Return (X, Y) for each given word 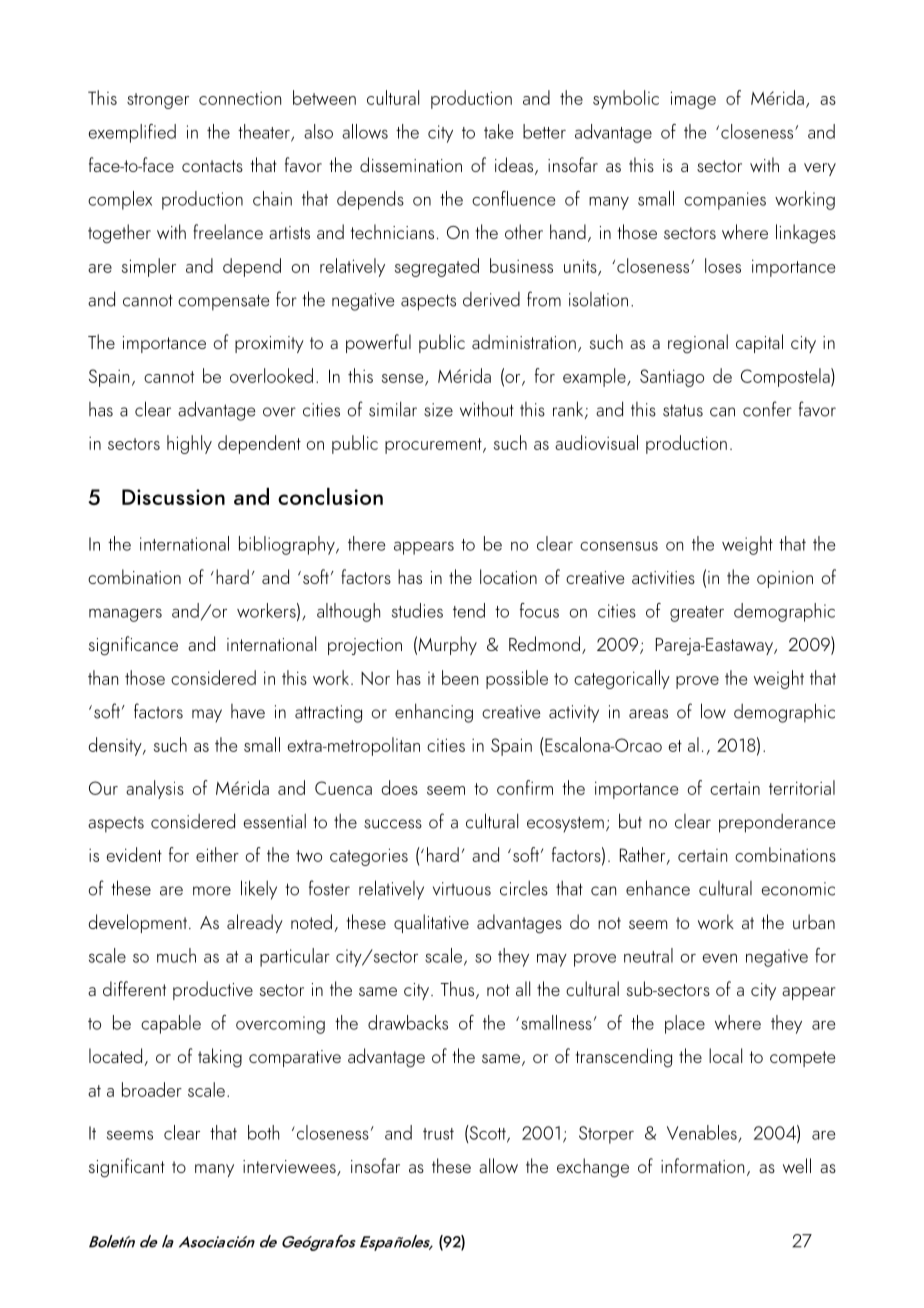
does (399, 787)
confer (767, 409)
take (498, 131)
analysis (155, 789)
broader (152, 1089)
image (693, 100)
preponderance (777, 823)
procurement (434, 446)
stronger (158, 101)
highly (189, 444)
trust (438, 1134)
